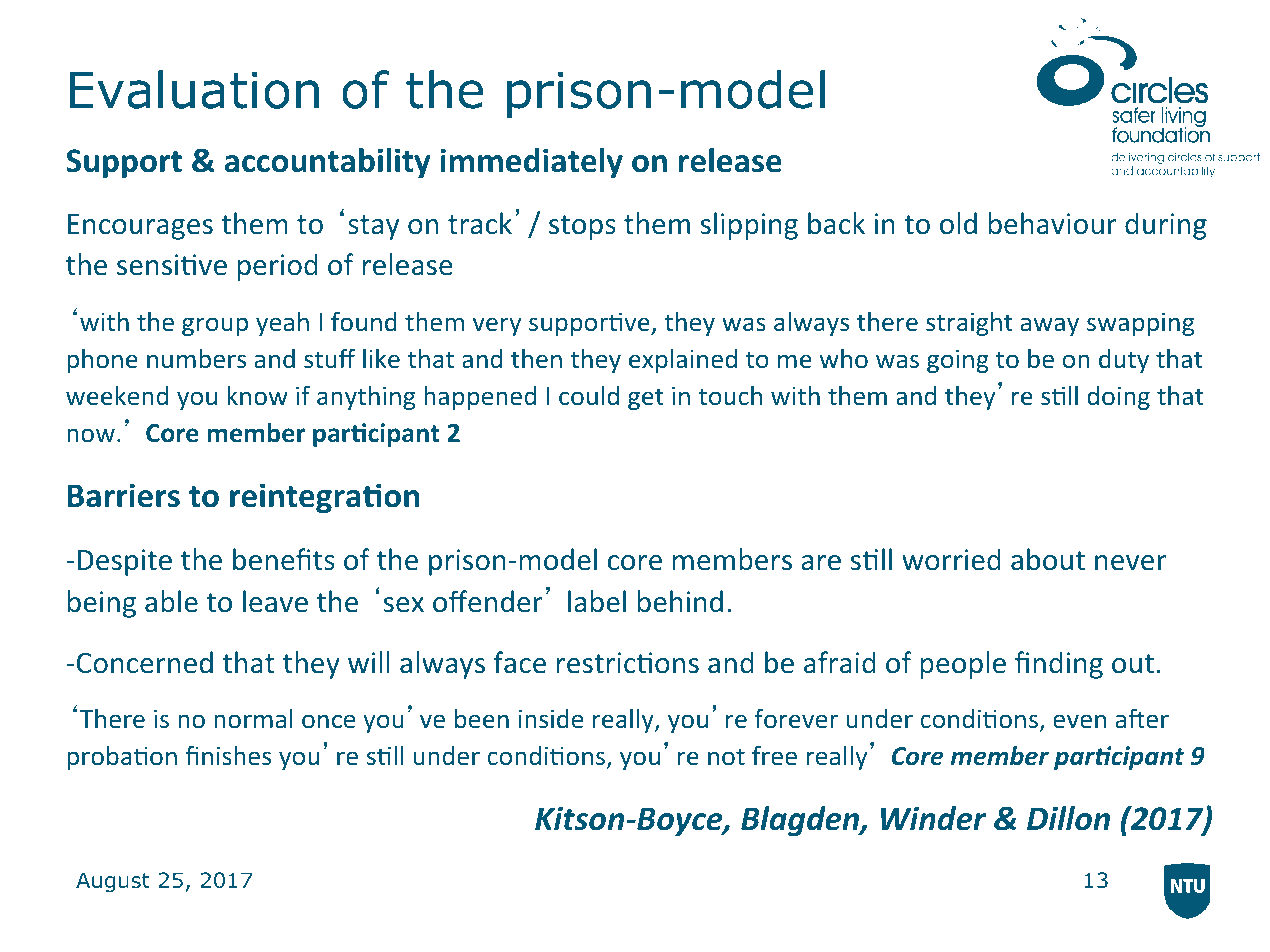  What do you see at coordinates (683, 361) in the screenshot?
I see `explained` at bounding box center [683, 361].
